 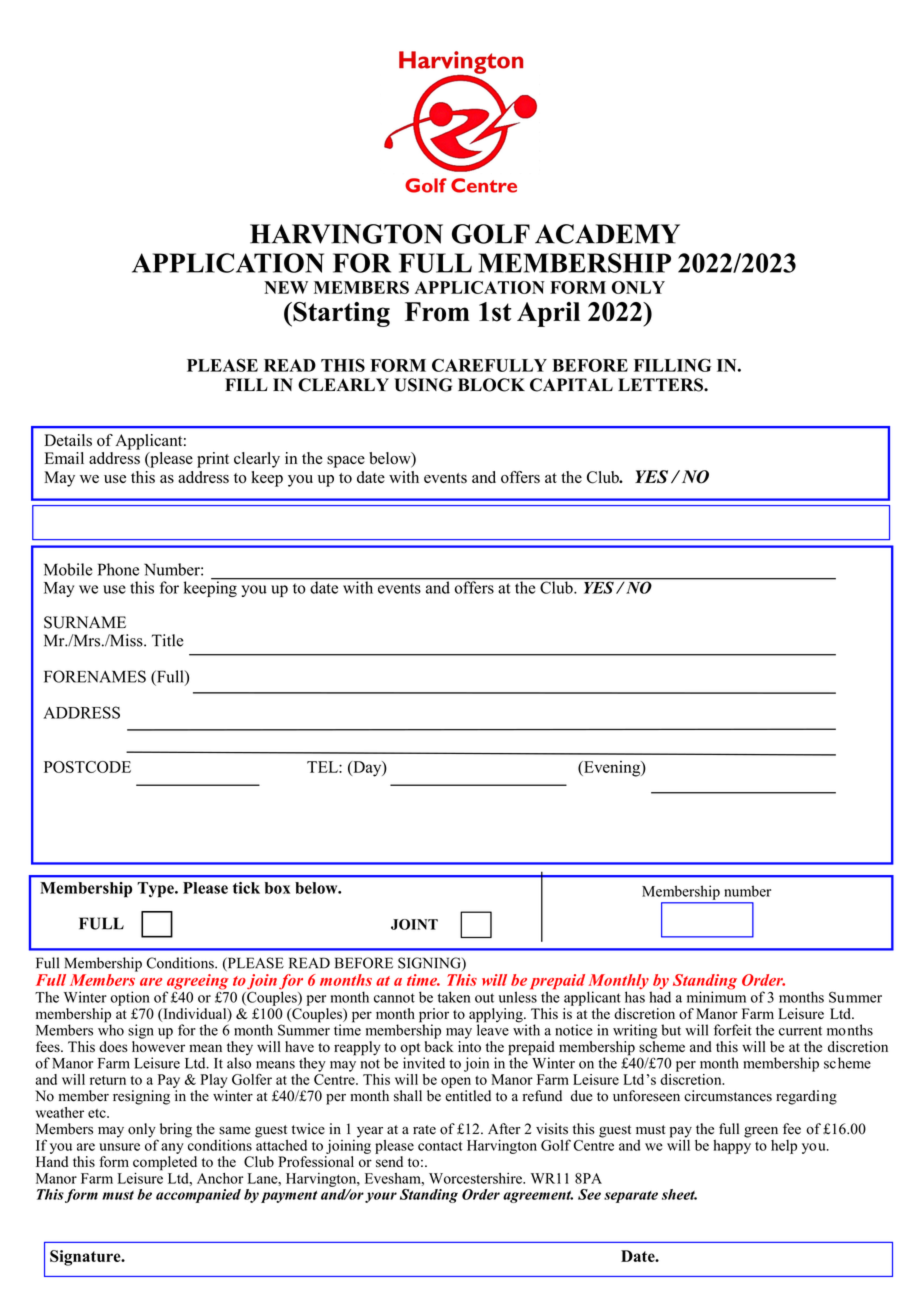 What do you see at coordinates (286, 287) in the screenshot?
I see `NEW` at bounding box center [286, 287].
